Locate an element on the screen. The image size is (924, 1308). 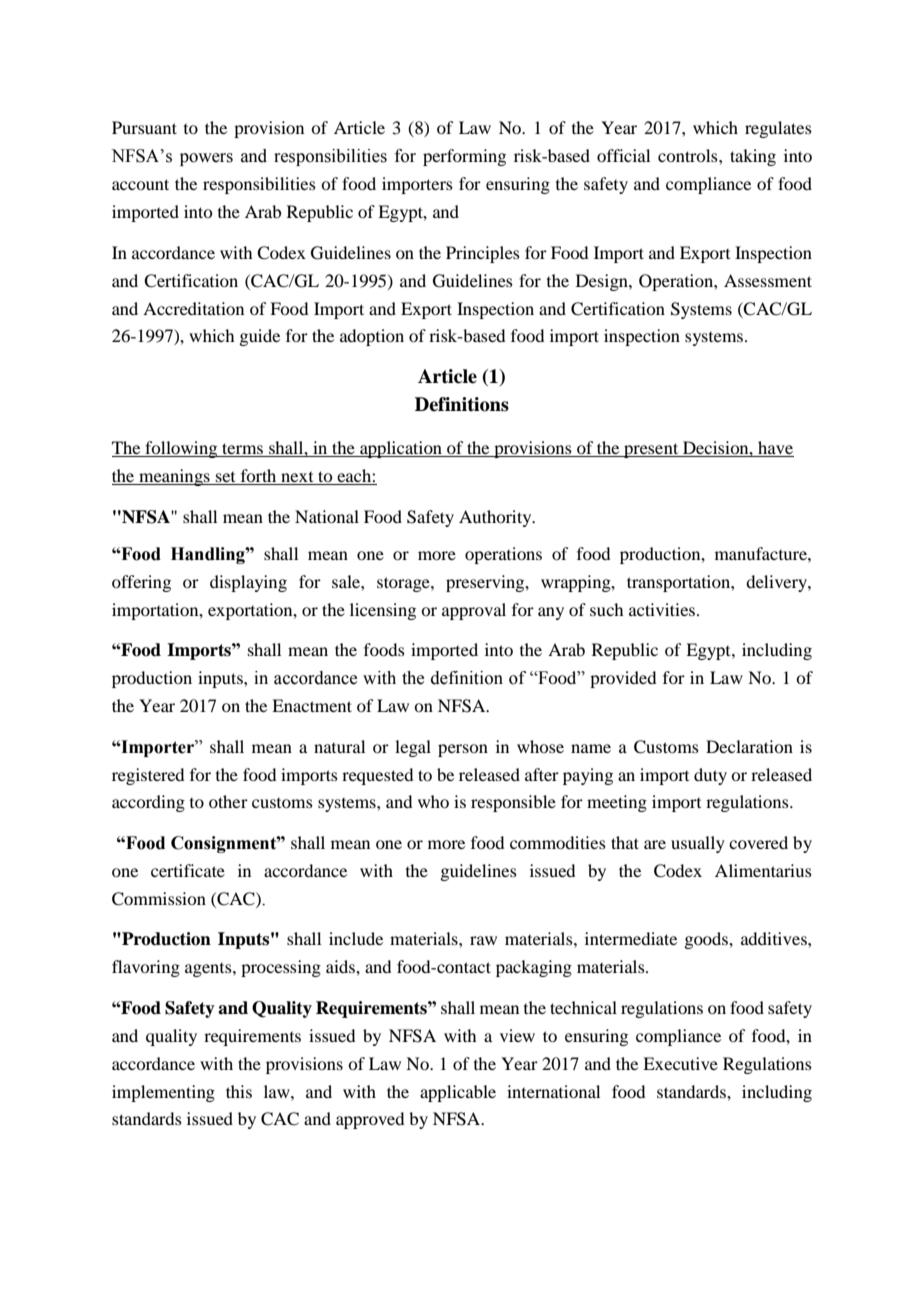
present is located at coordinates (651, 450).
